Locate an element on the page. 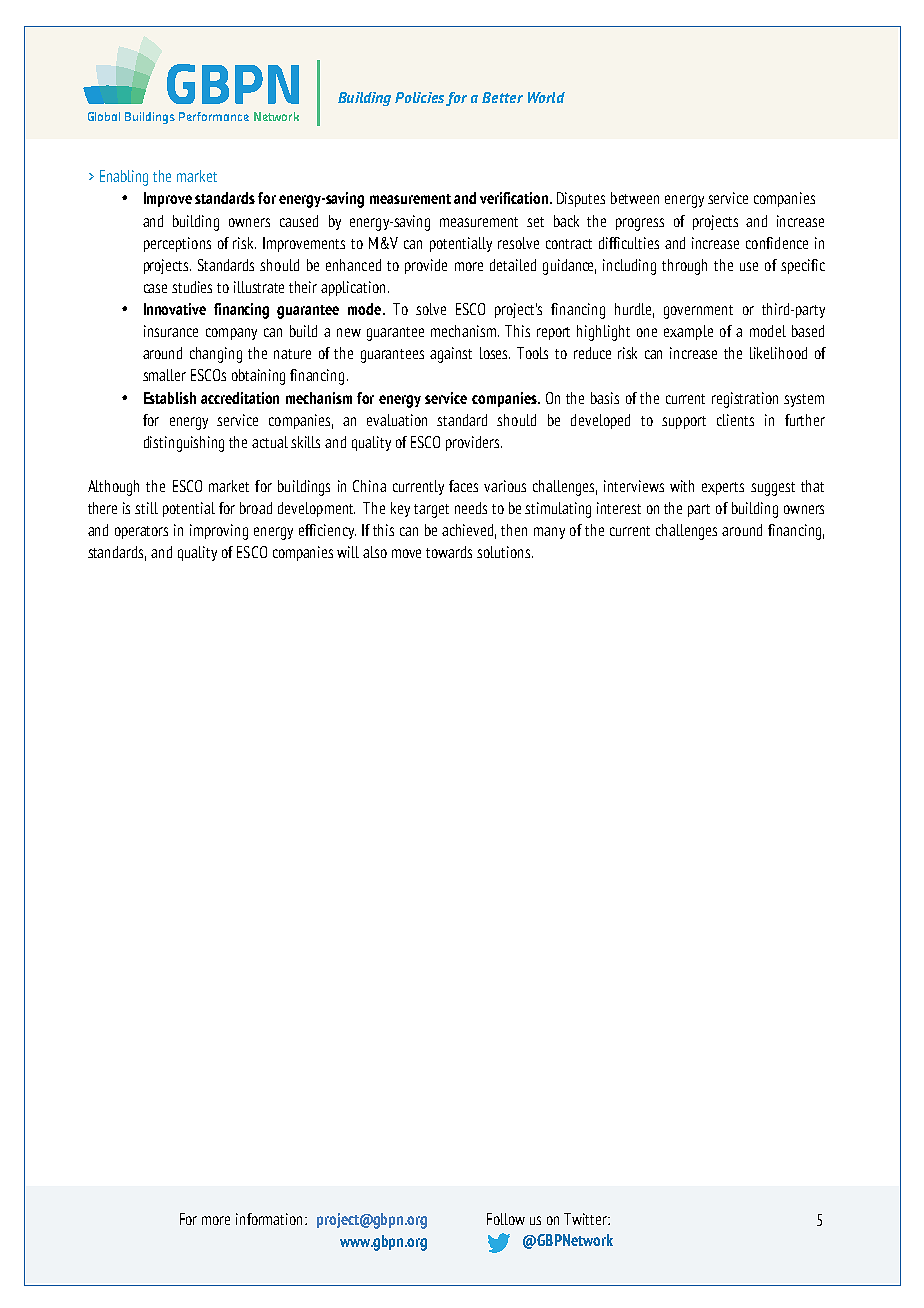 The height and width of the image is (1308, 924). many is located at coordinates (549, 533).
